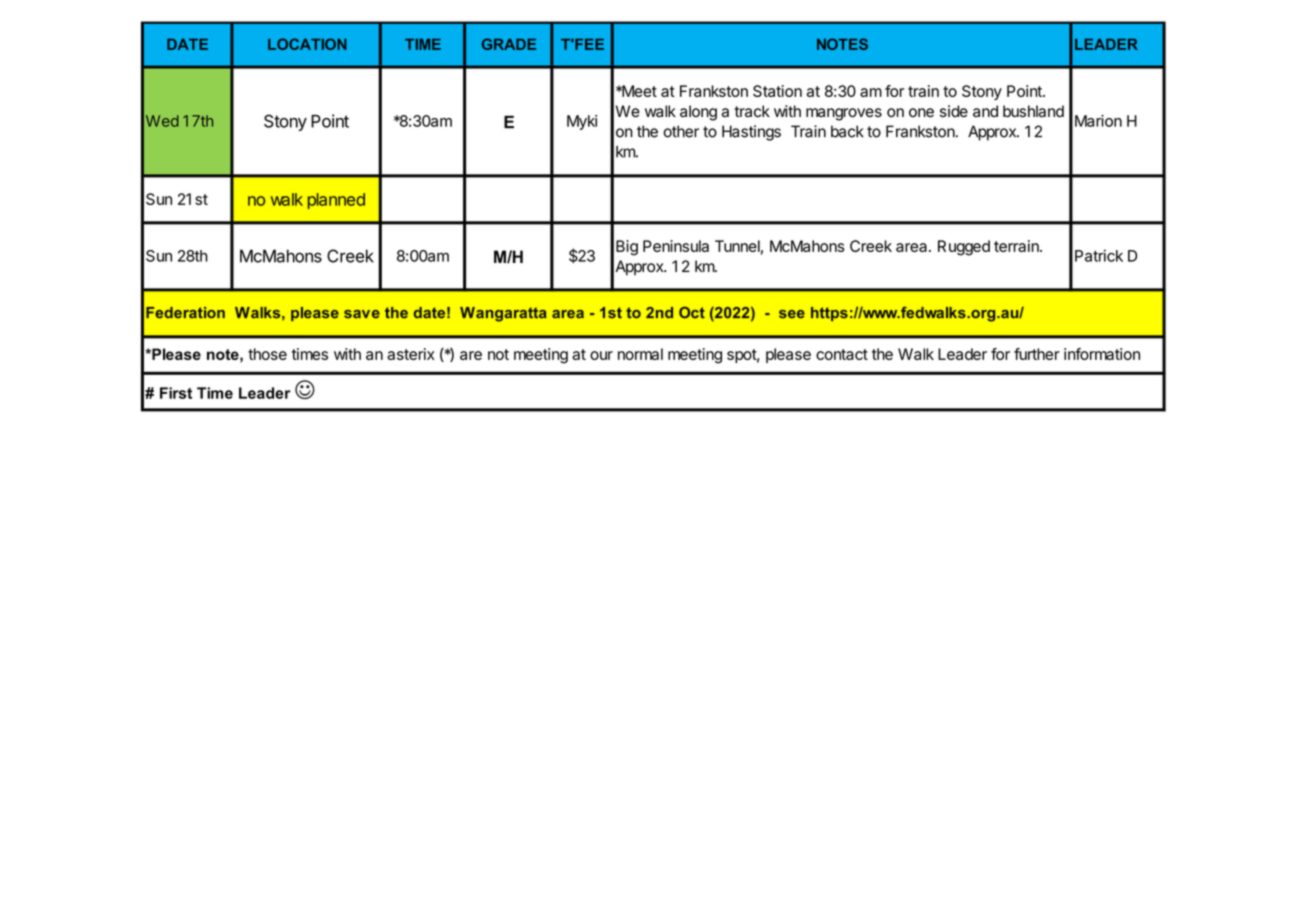 This image has height=924, width=1308. I want to click on LOCATION, so click(307, 44).
